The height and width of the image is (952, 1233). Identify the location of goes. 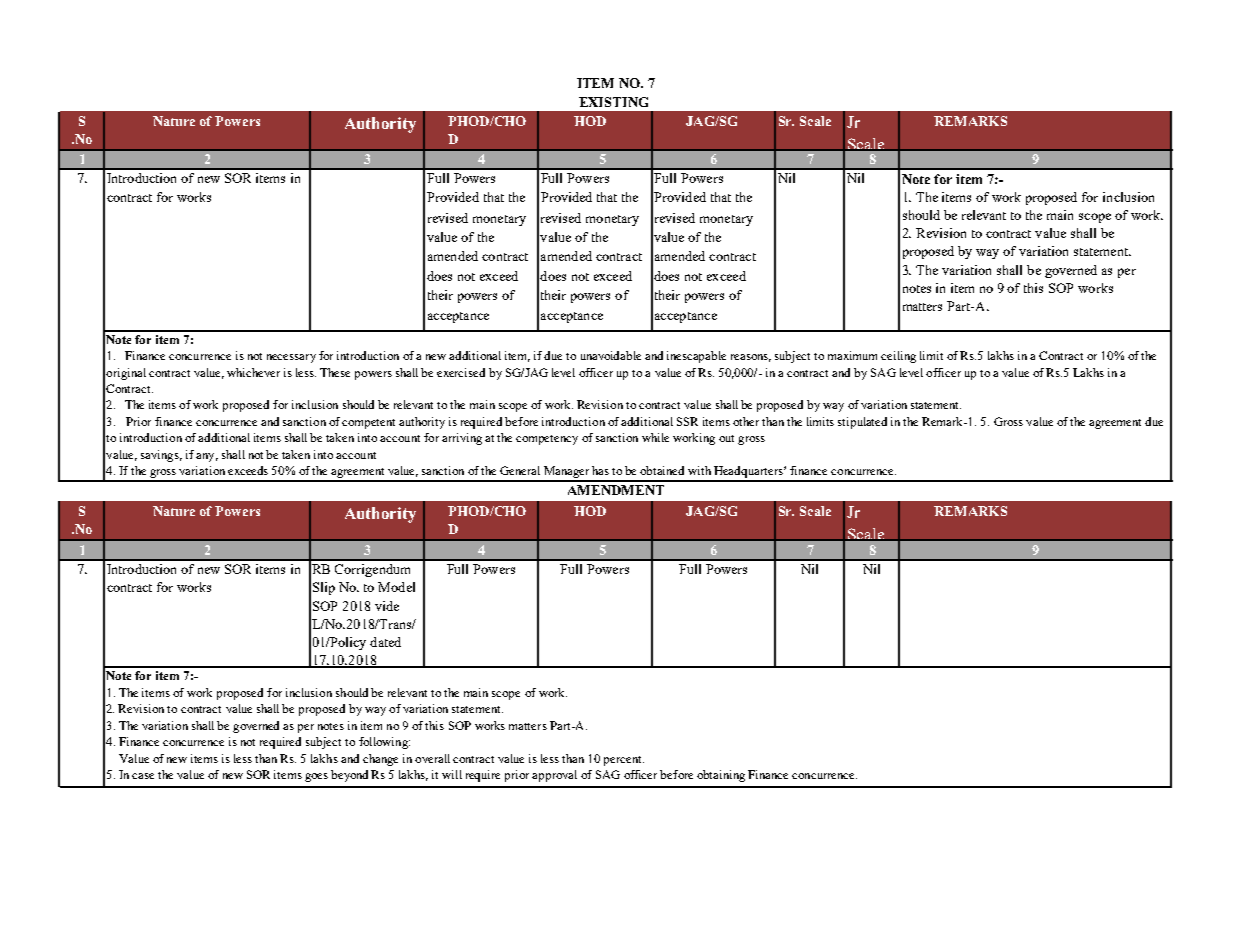
(316, 777).
